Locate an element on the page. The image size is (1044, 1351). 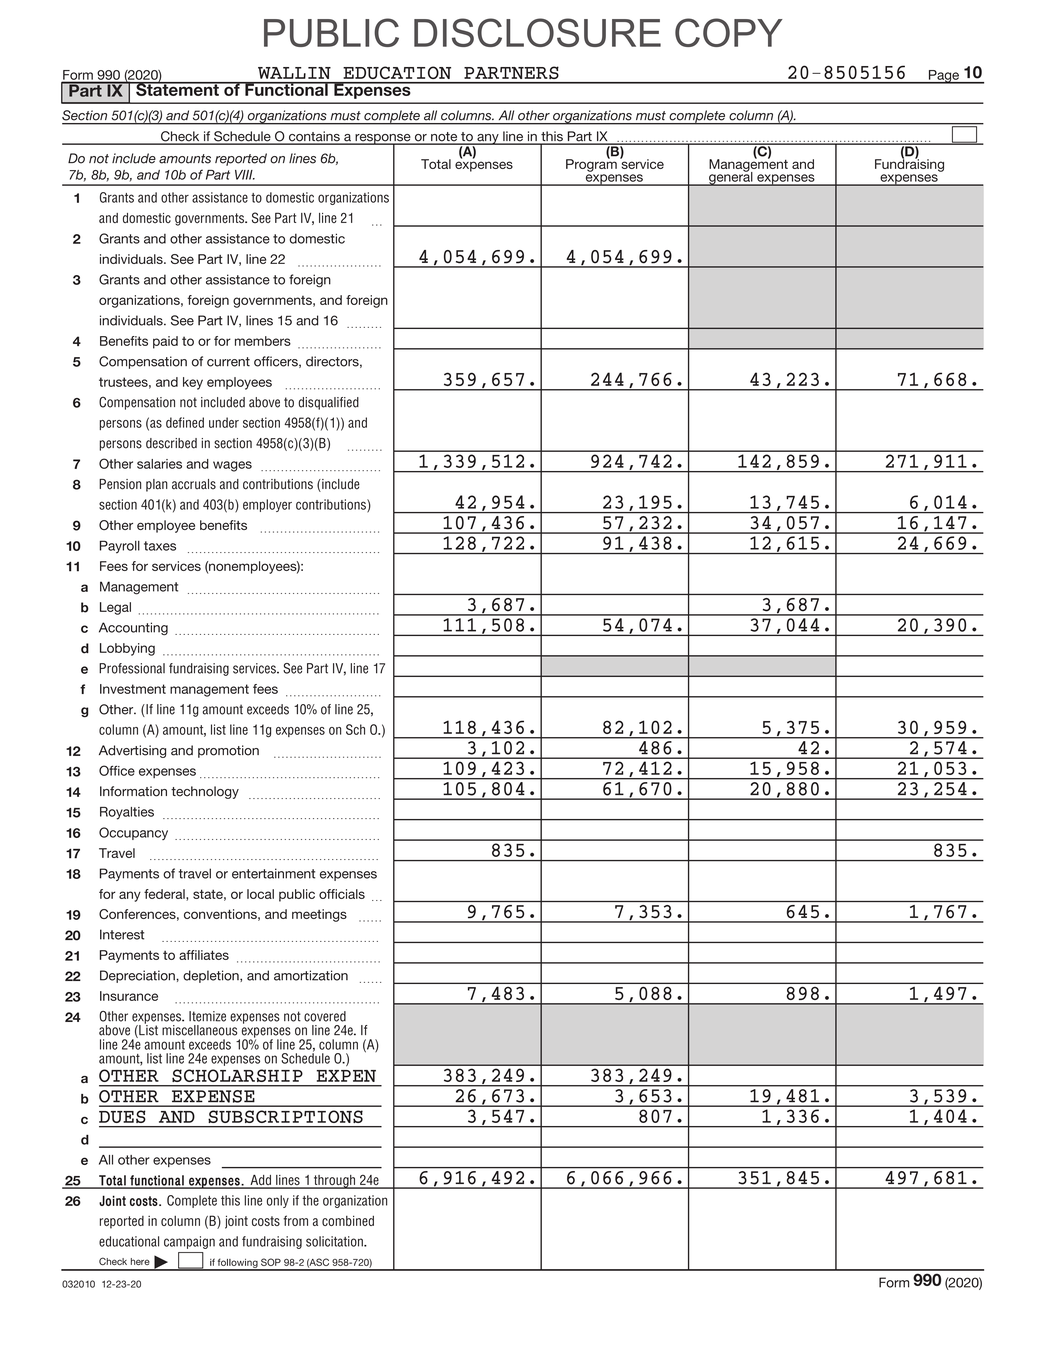
solicitation is located at coordinates (335, 1241).
